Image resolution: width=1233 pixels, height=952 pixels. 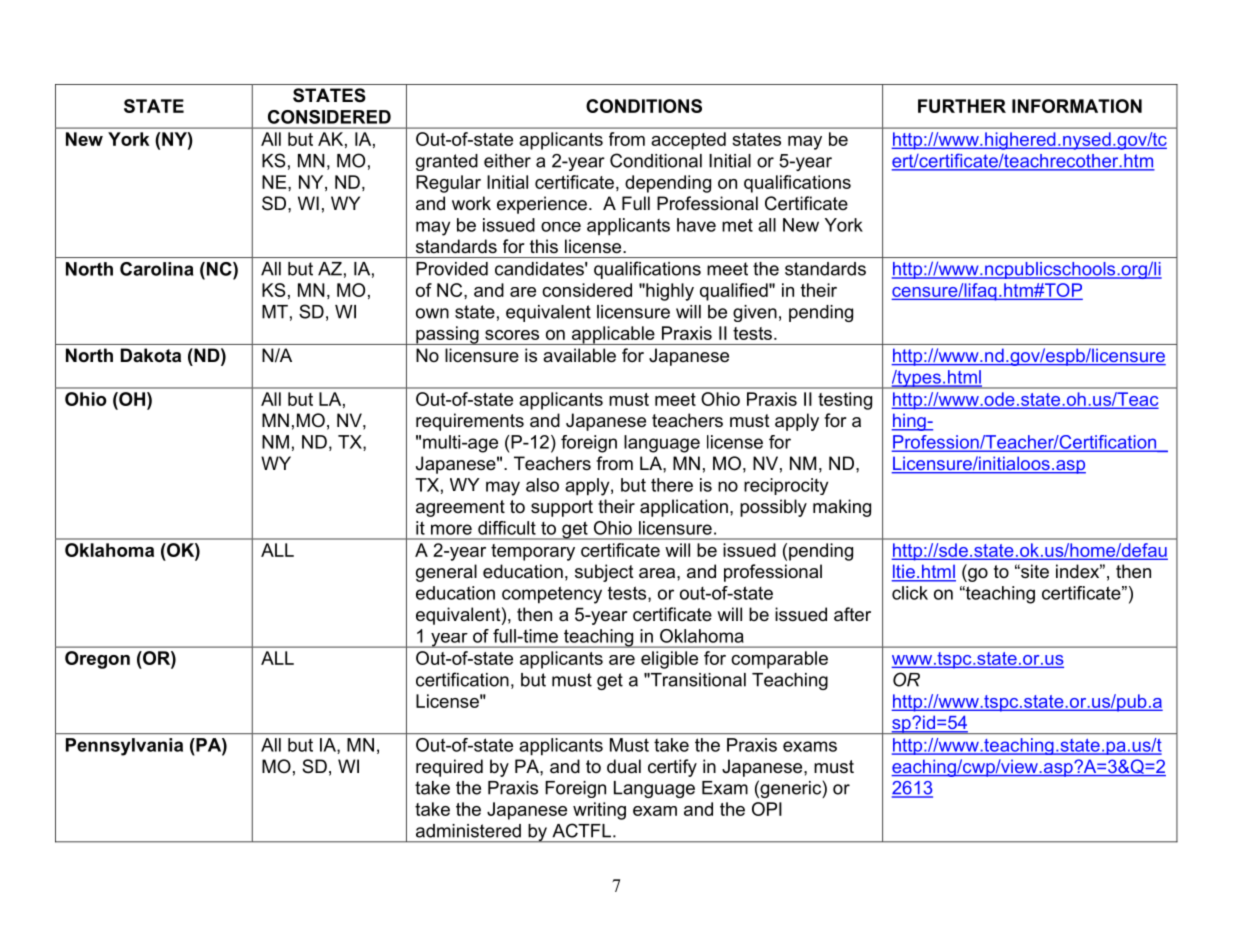 What do you see at coordinates (842, 508) in the screenshot?
I see `making` at bounding box center [842, 508].
